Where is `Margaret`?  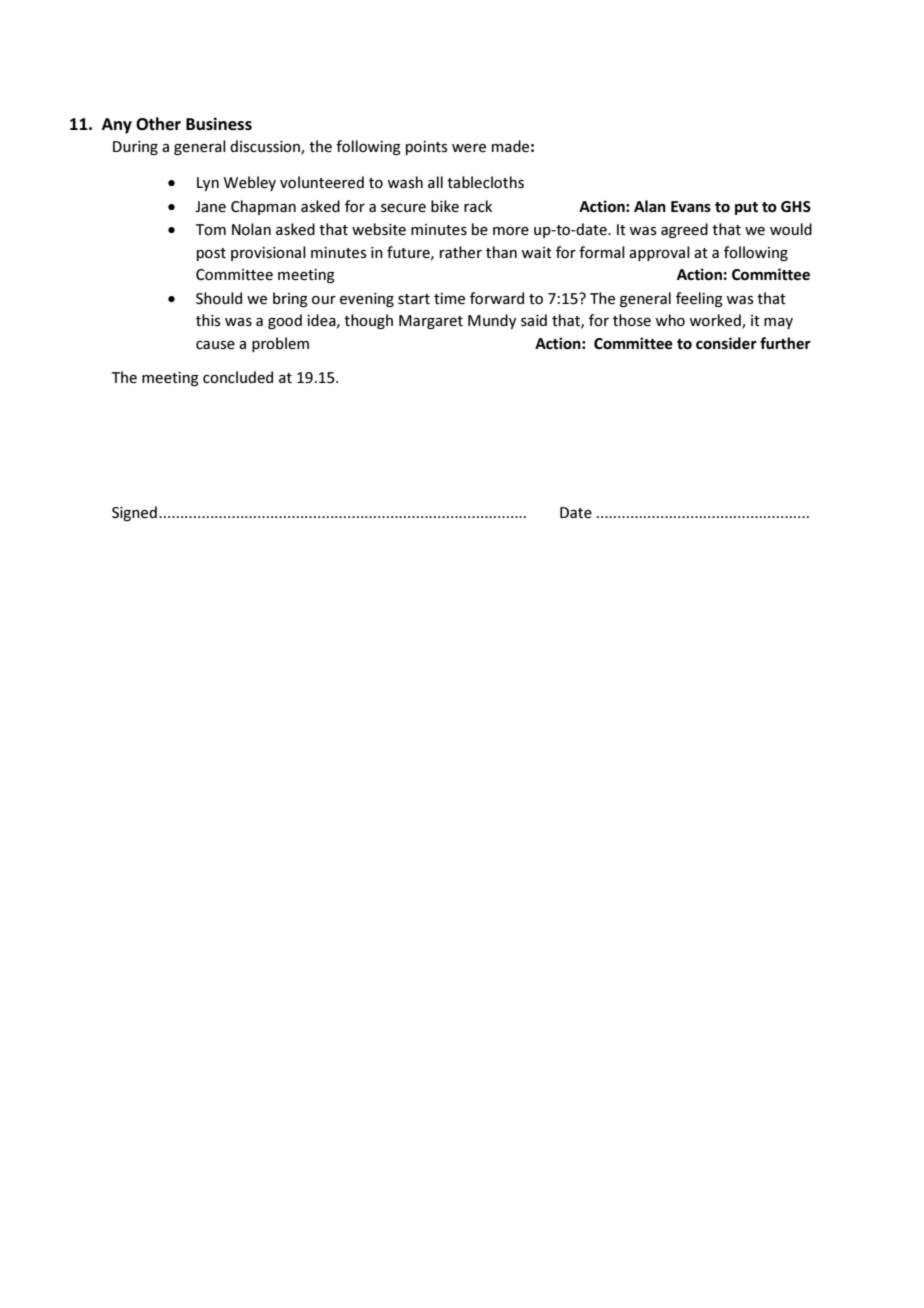 Margaret is located at coordinates (431, 322).
